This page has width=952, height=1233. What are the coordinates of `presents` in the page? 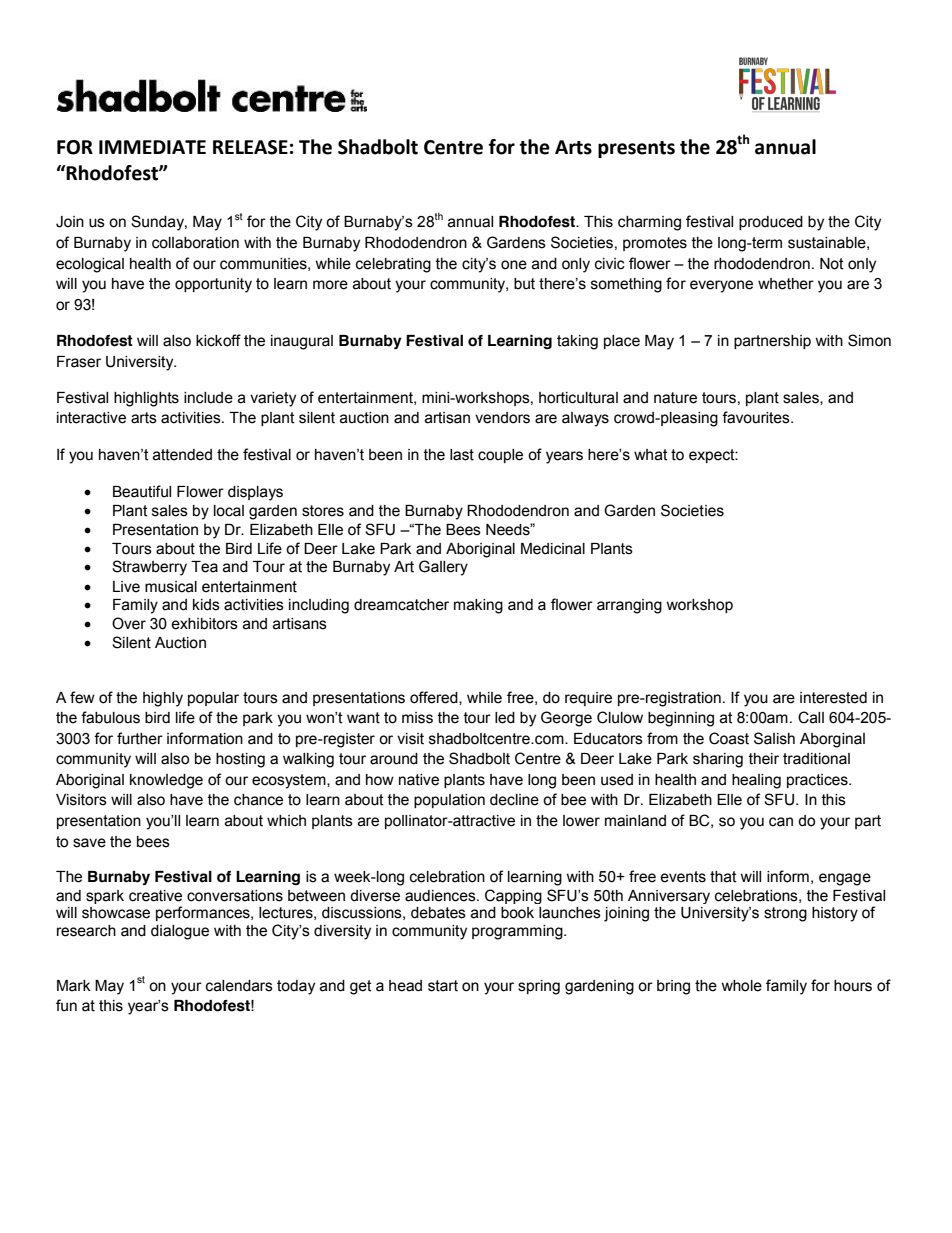 It's located at (636, 149).
